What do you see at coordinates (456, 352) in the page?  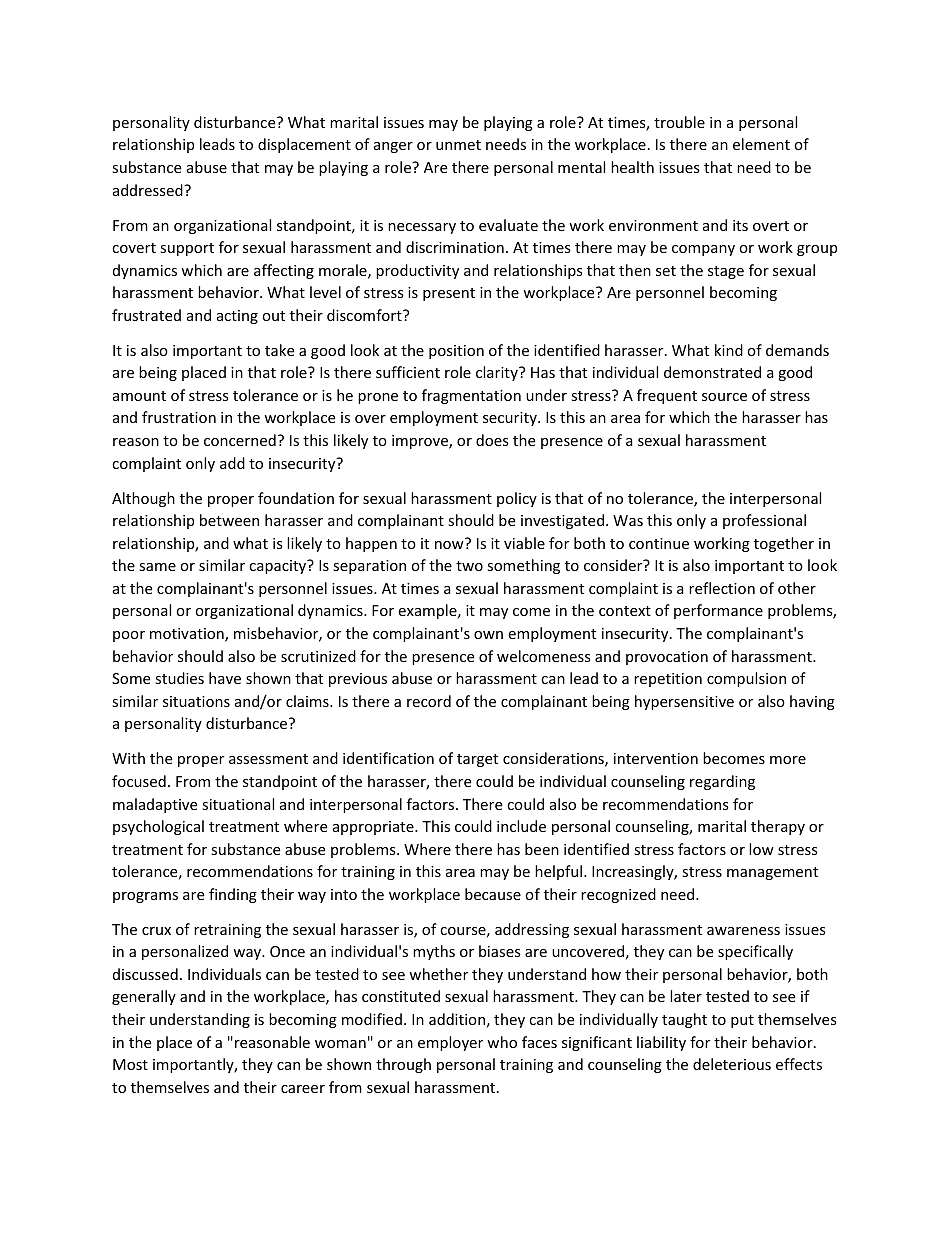 I see `position` at bounding box center [456, 352].
